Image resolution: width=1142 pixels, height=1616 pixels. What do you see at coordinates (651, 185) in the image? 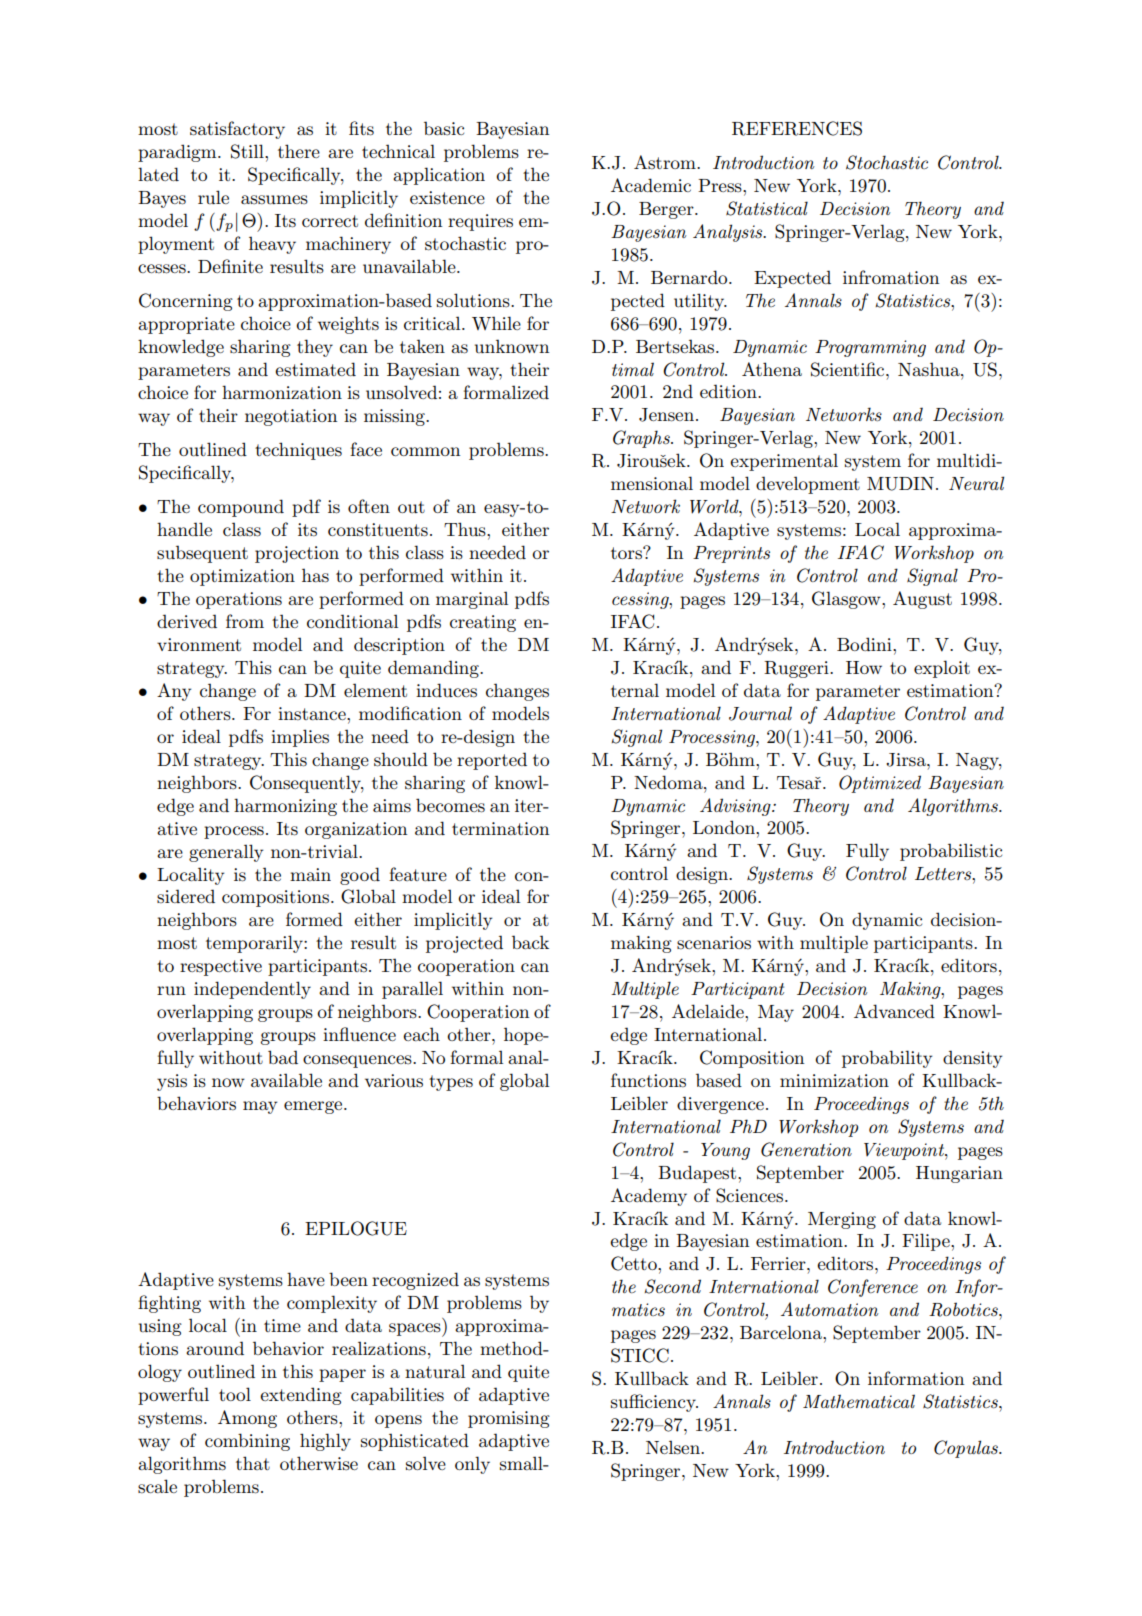
I see `Academic` at bounding box center [651, 185].
